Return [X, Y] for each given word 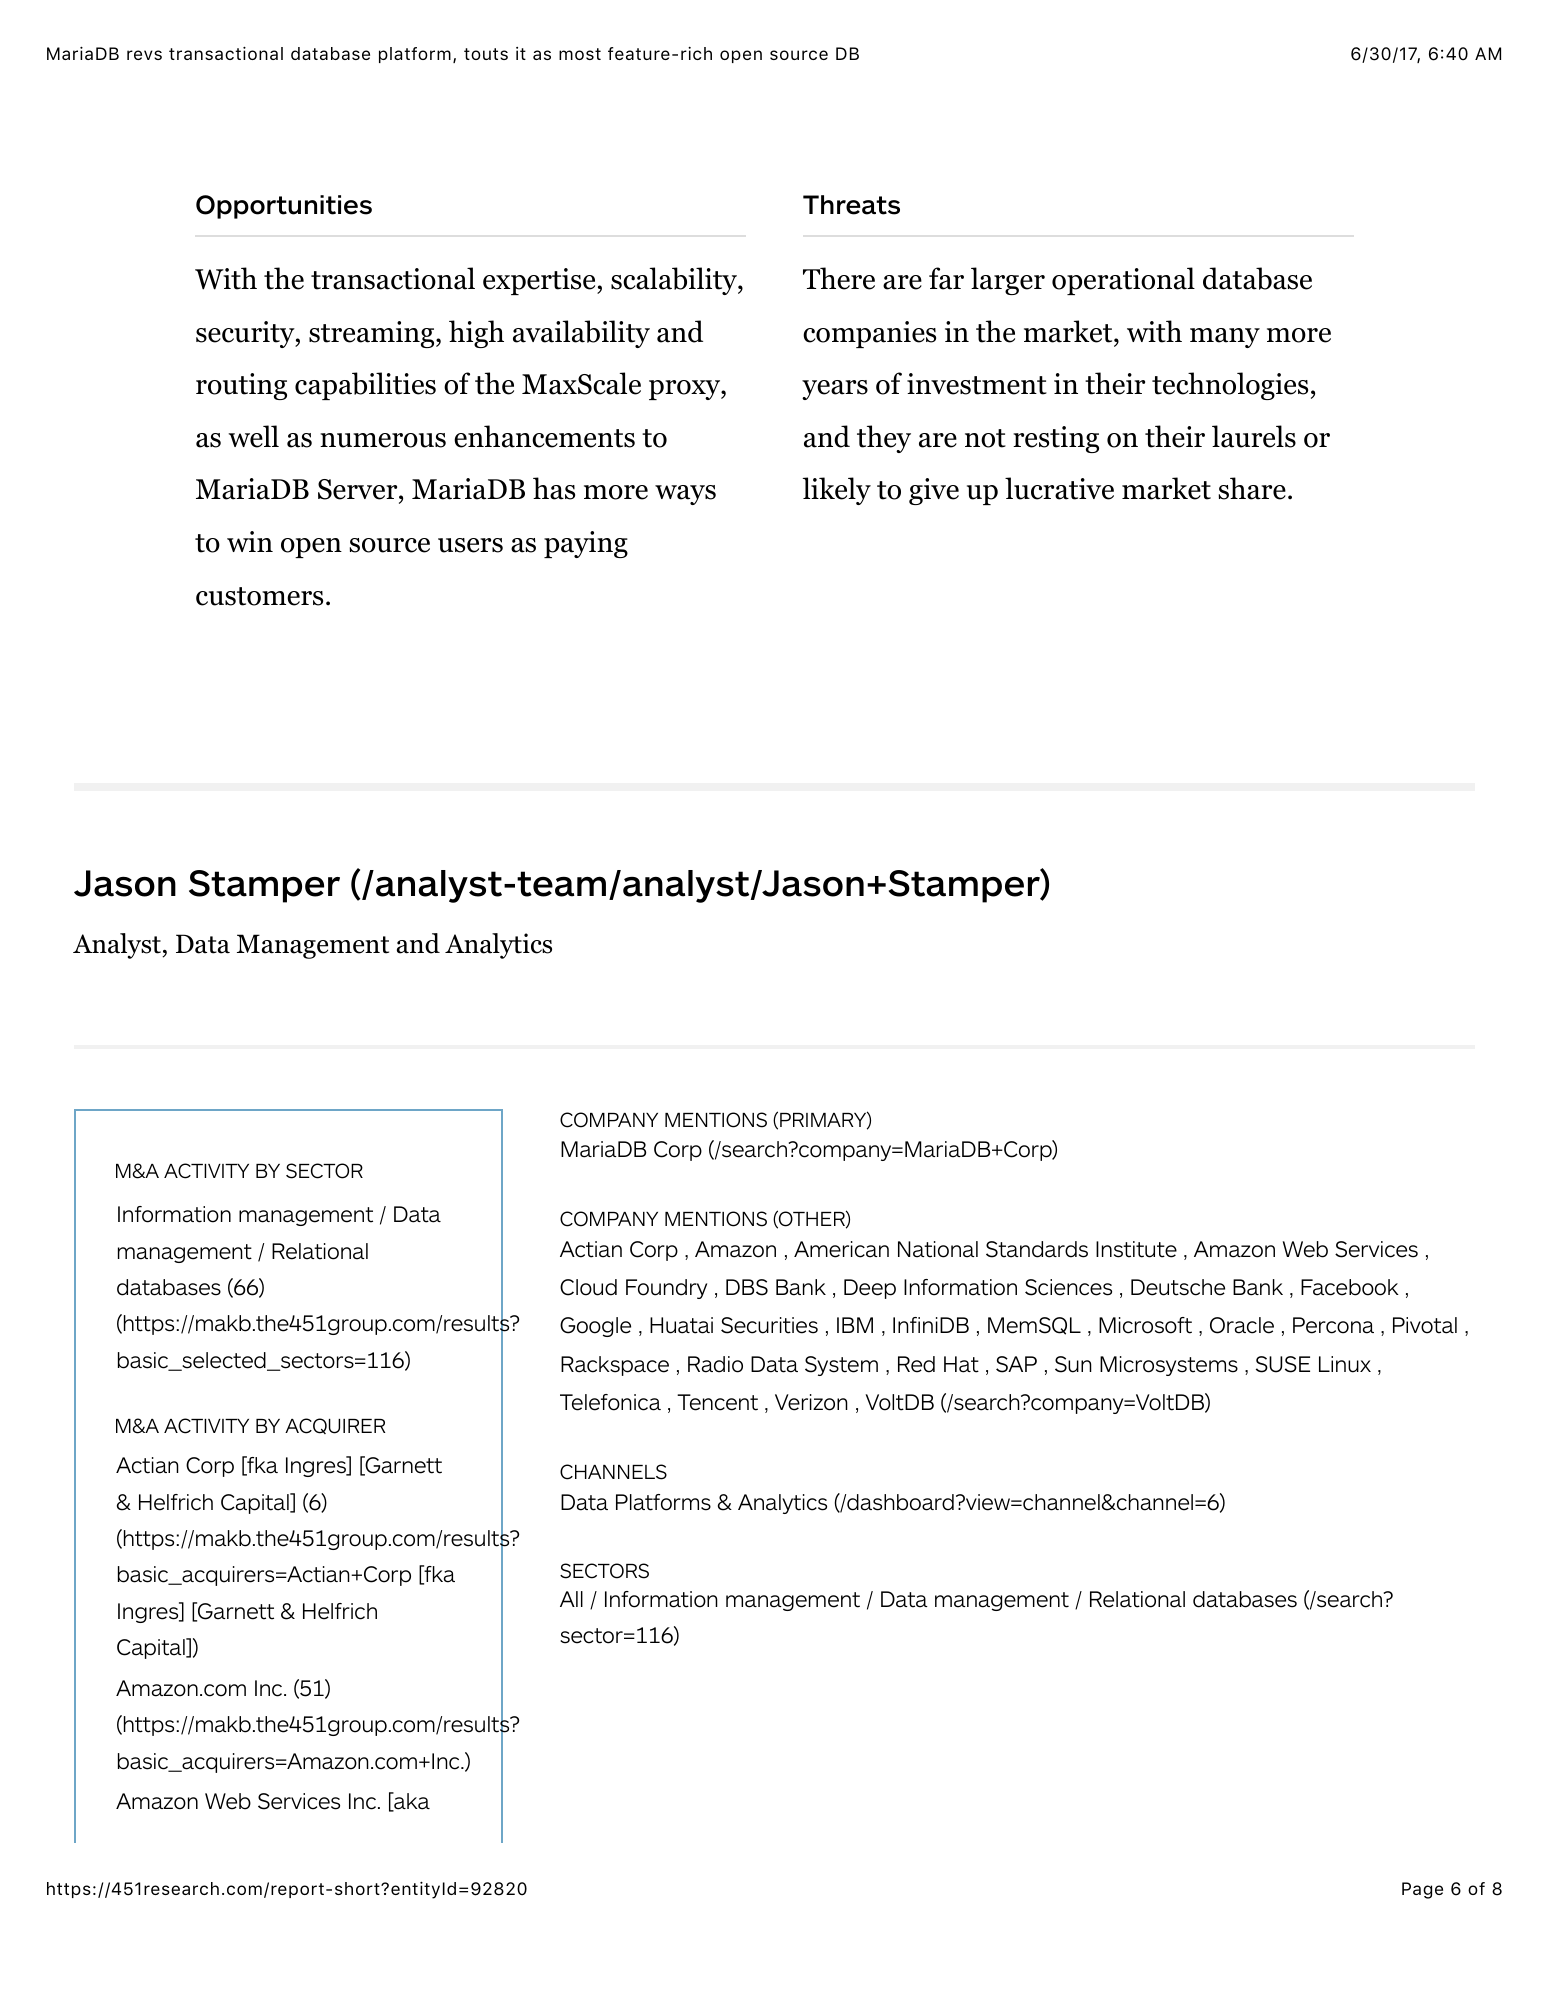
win [250, 541]
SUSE [1283, 1364]
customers [259, 596]
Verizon [811, 1402]
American [841, 1249]
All [571, 1599]
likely [837, 491]
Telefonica [610, 1402]
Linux [1345, 1364]
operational [1123, 281]
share [1252, 488]
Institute [1136, 1249]
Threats [851, 205]
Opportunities [284, 207]
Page [1422, 1890]
